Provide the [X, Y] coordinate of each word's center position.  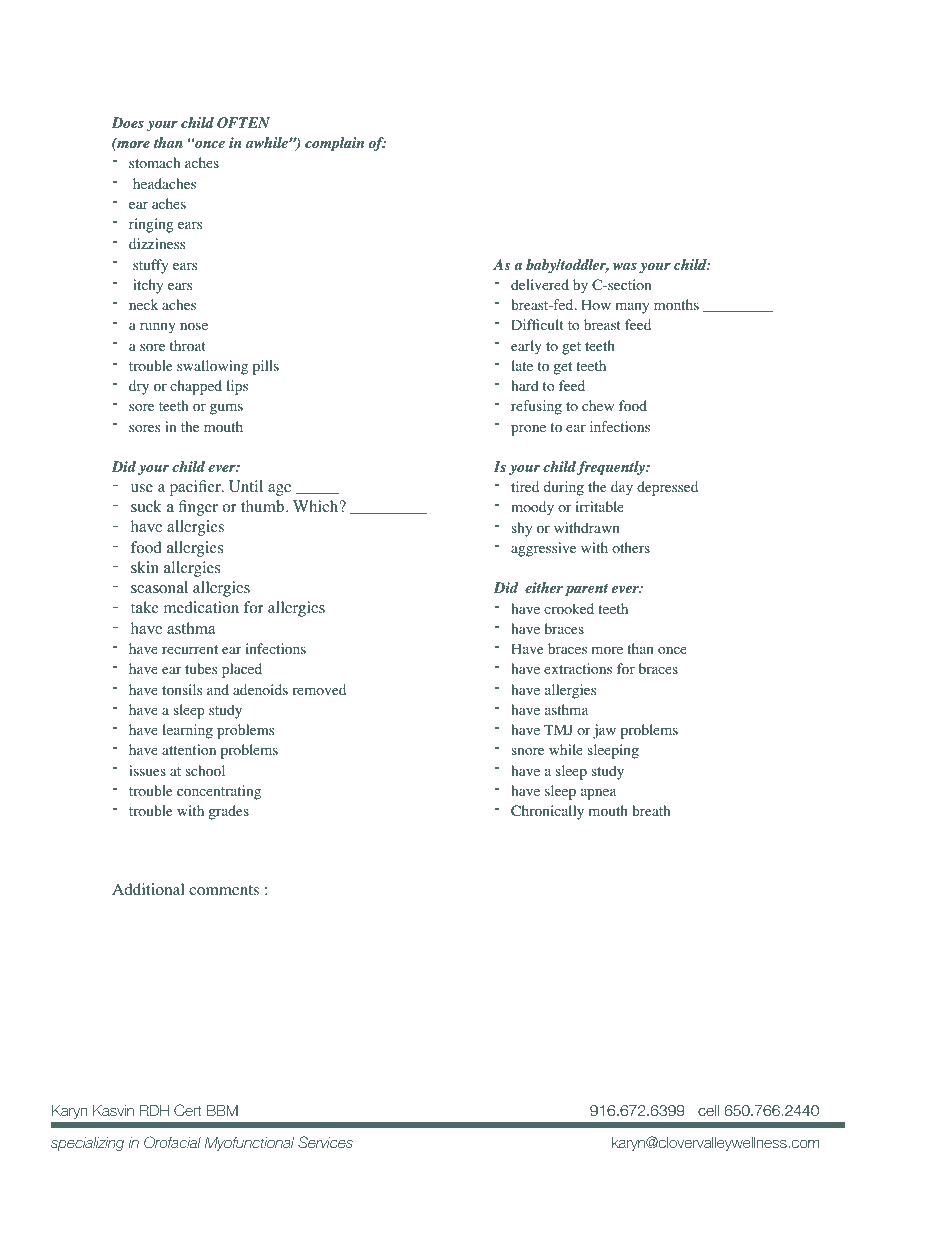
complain [334, 144]
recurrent [190, 649]
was [625, 266]
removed [319, 690]
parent [586, 590]
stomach [154, 163]
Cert [188, 1110]
